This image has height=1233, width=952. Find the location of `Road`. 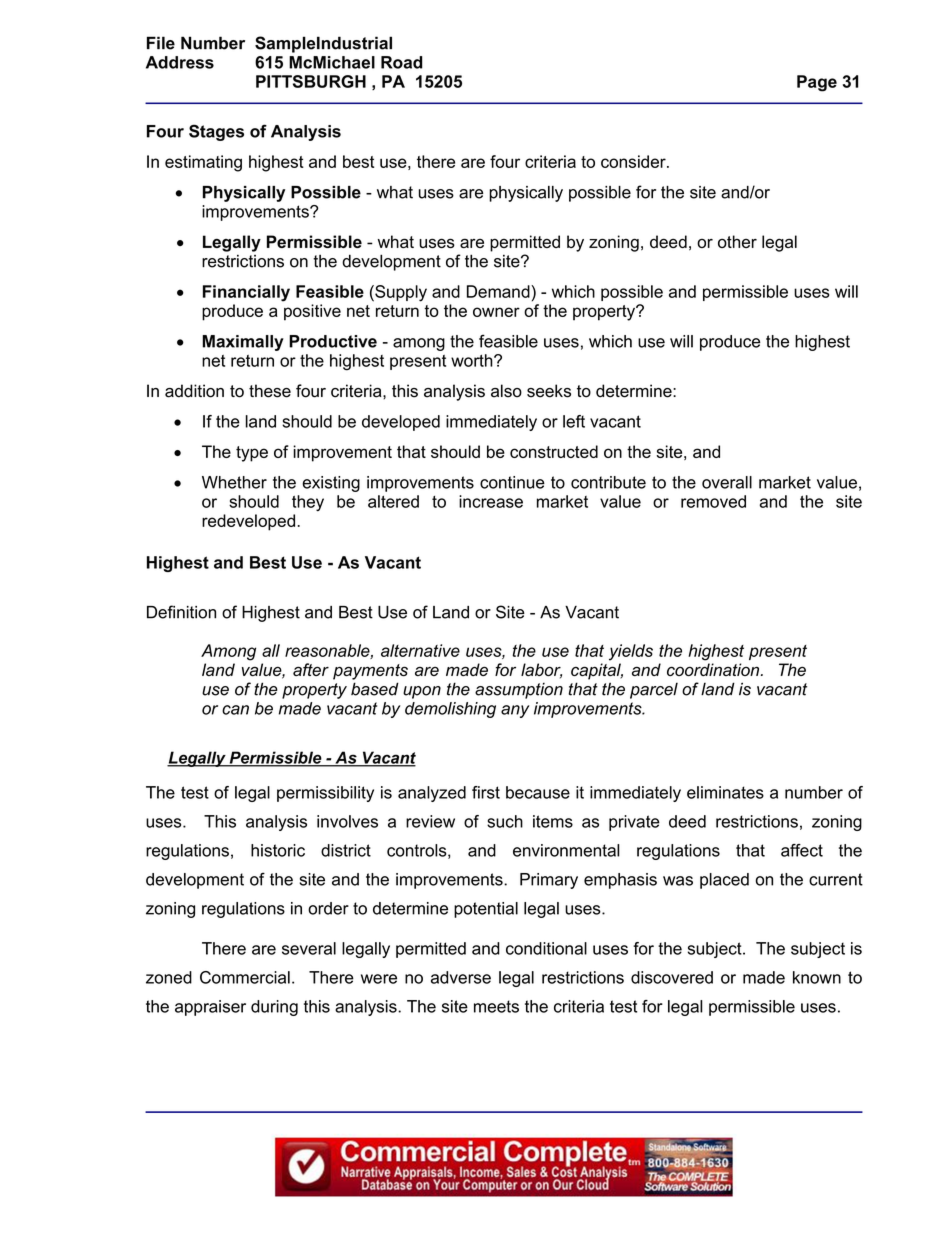

Road is located at coordinates (401, 62).
